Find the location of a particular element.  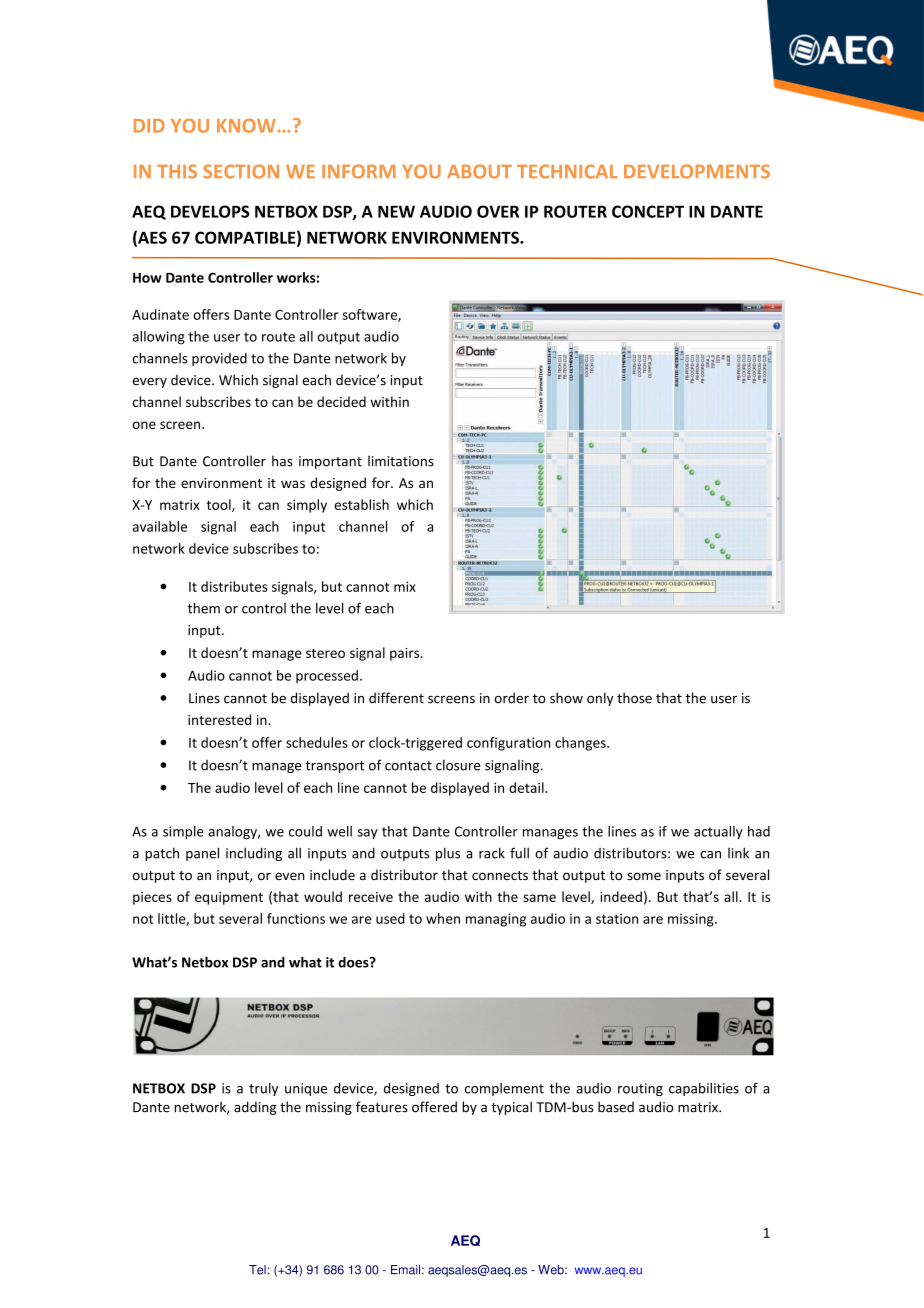

interested is located at coordinates (219, 719).
